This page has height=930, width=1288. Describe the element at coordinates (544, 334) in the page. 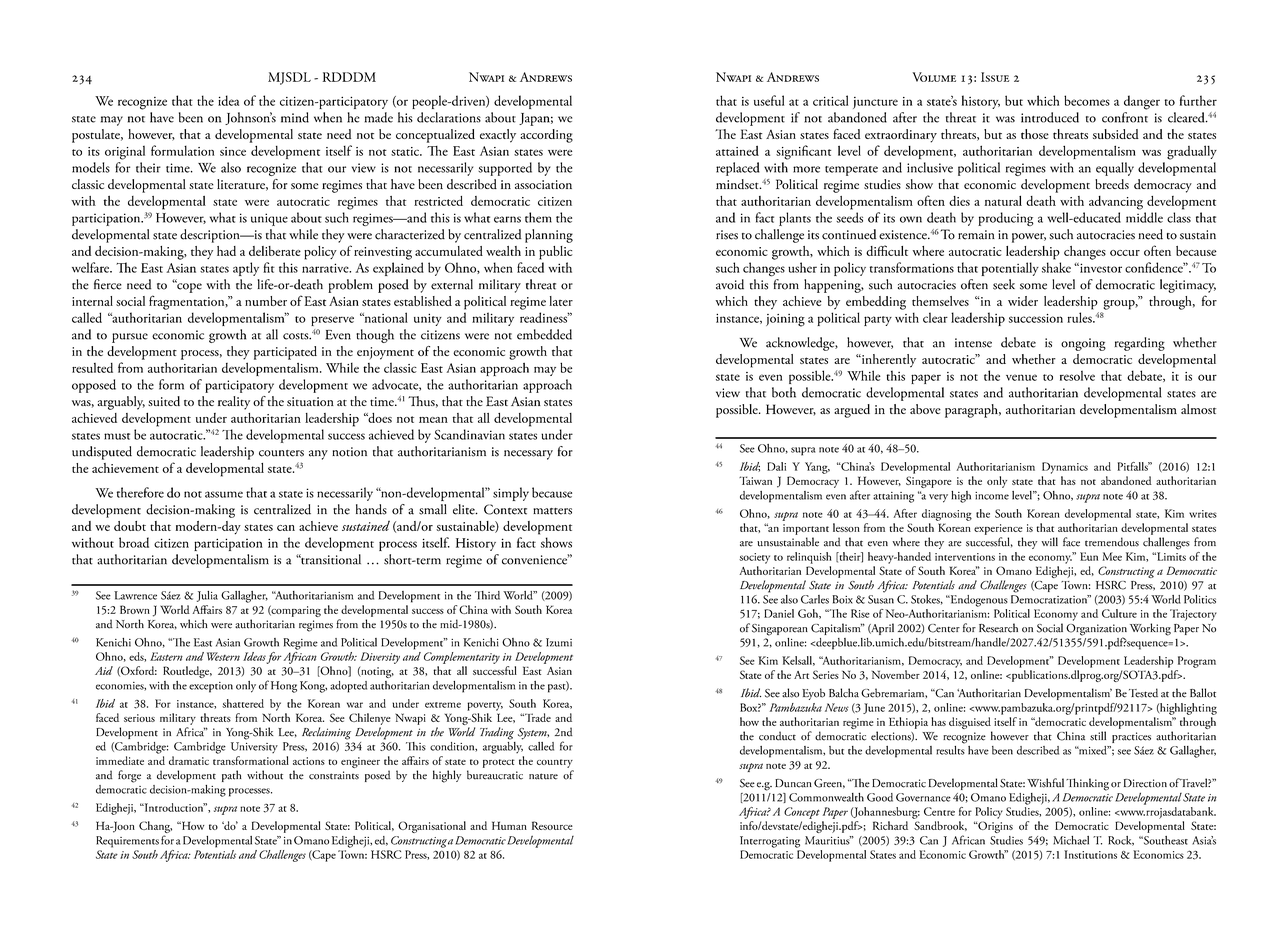

I see `embedded` at that location.
